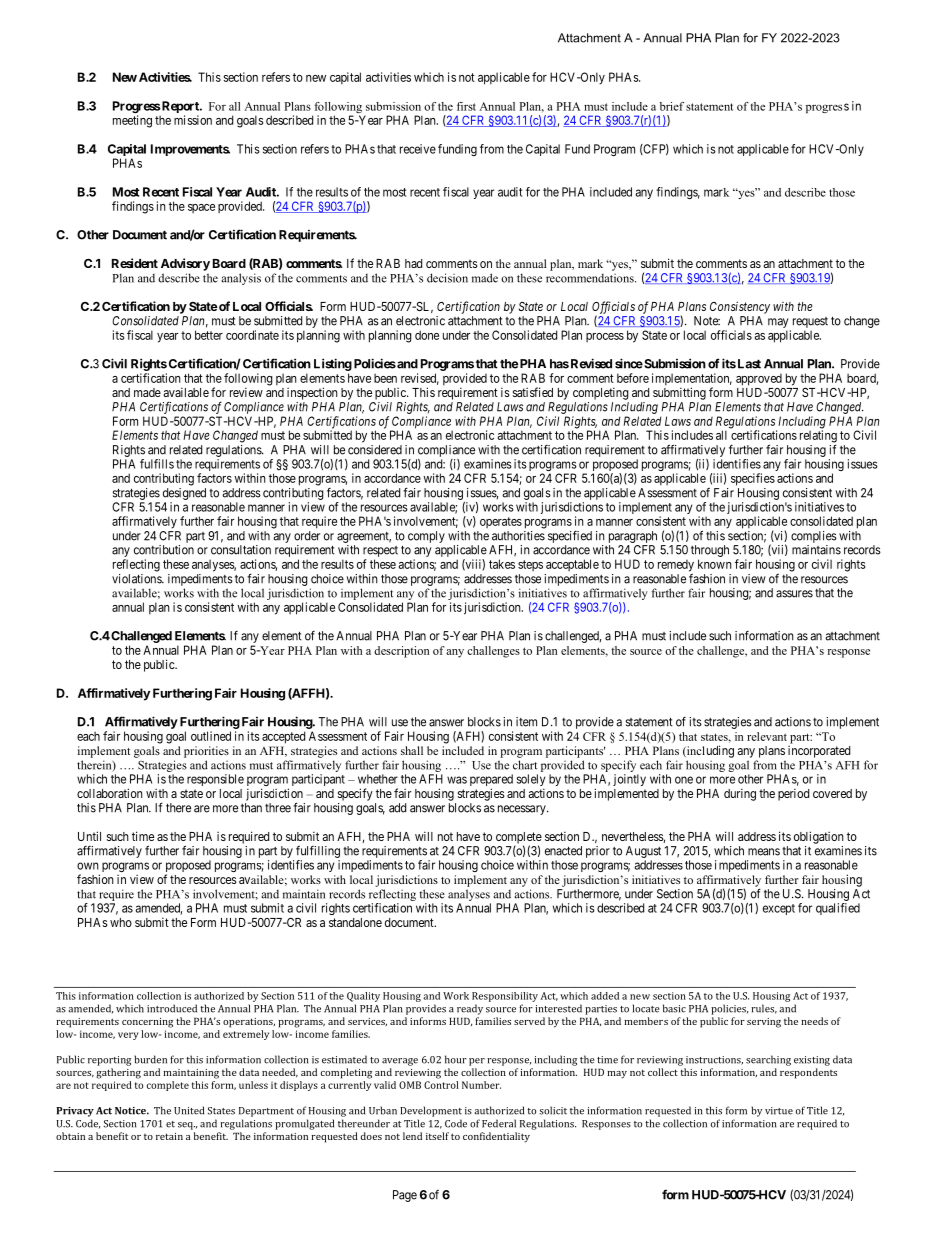 This screenshot has height=1233, width=952. What do you see at coordinates (209, 335) in the screenshot?
I see `better` at bounding box center [209, 335].
